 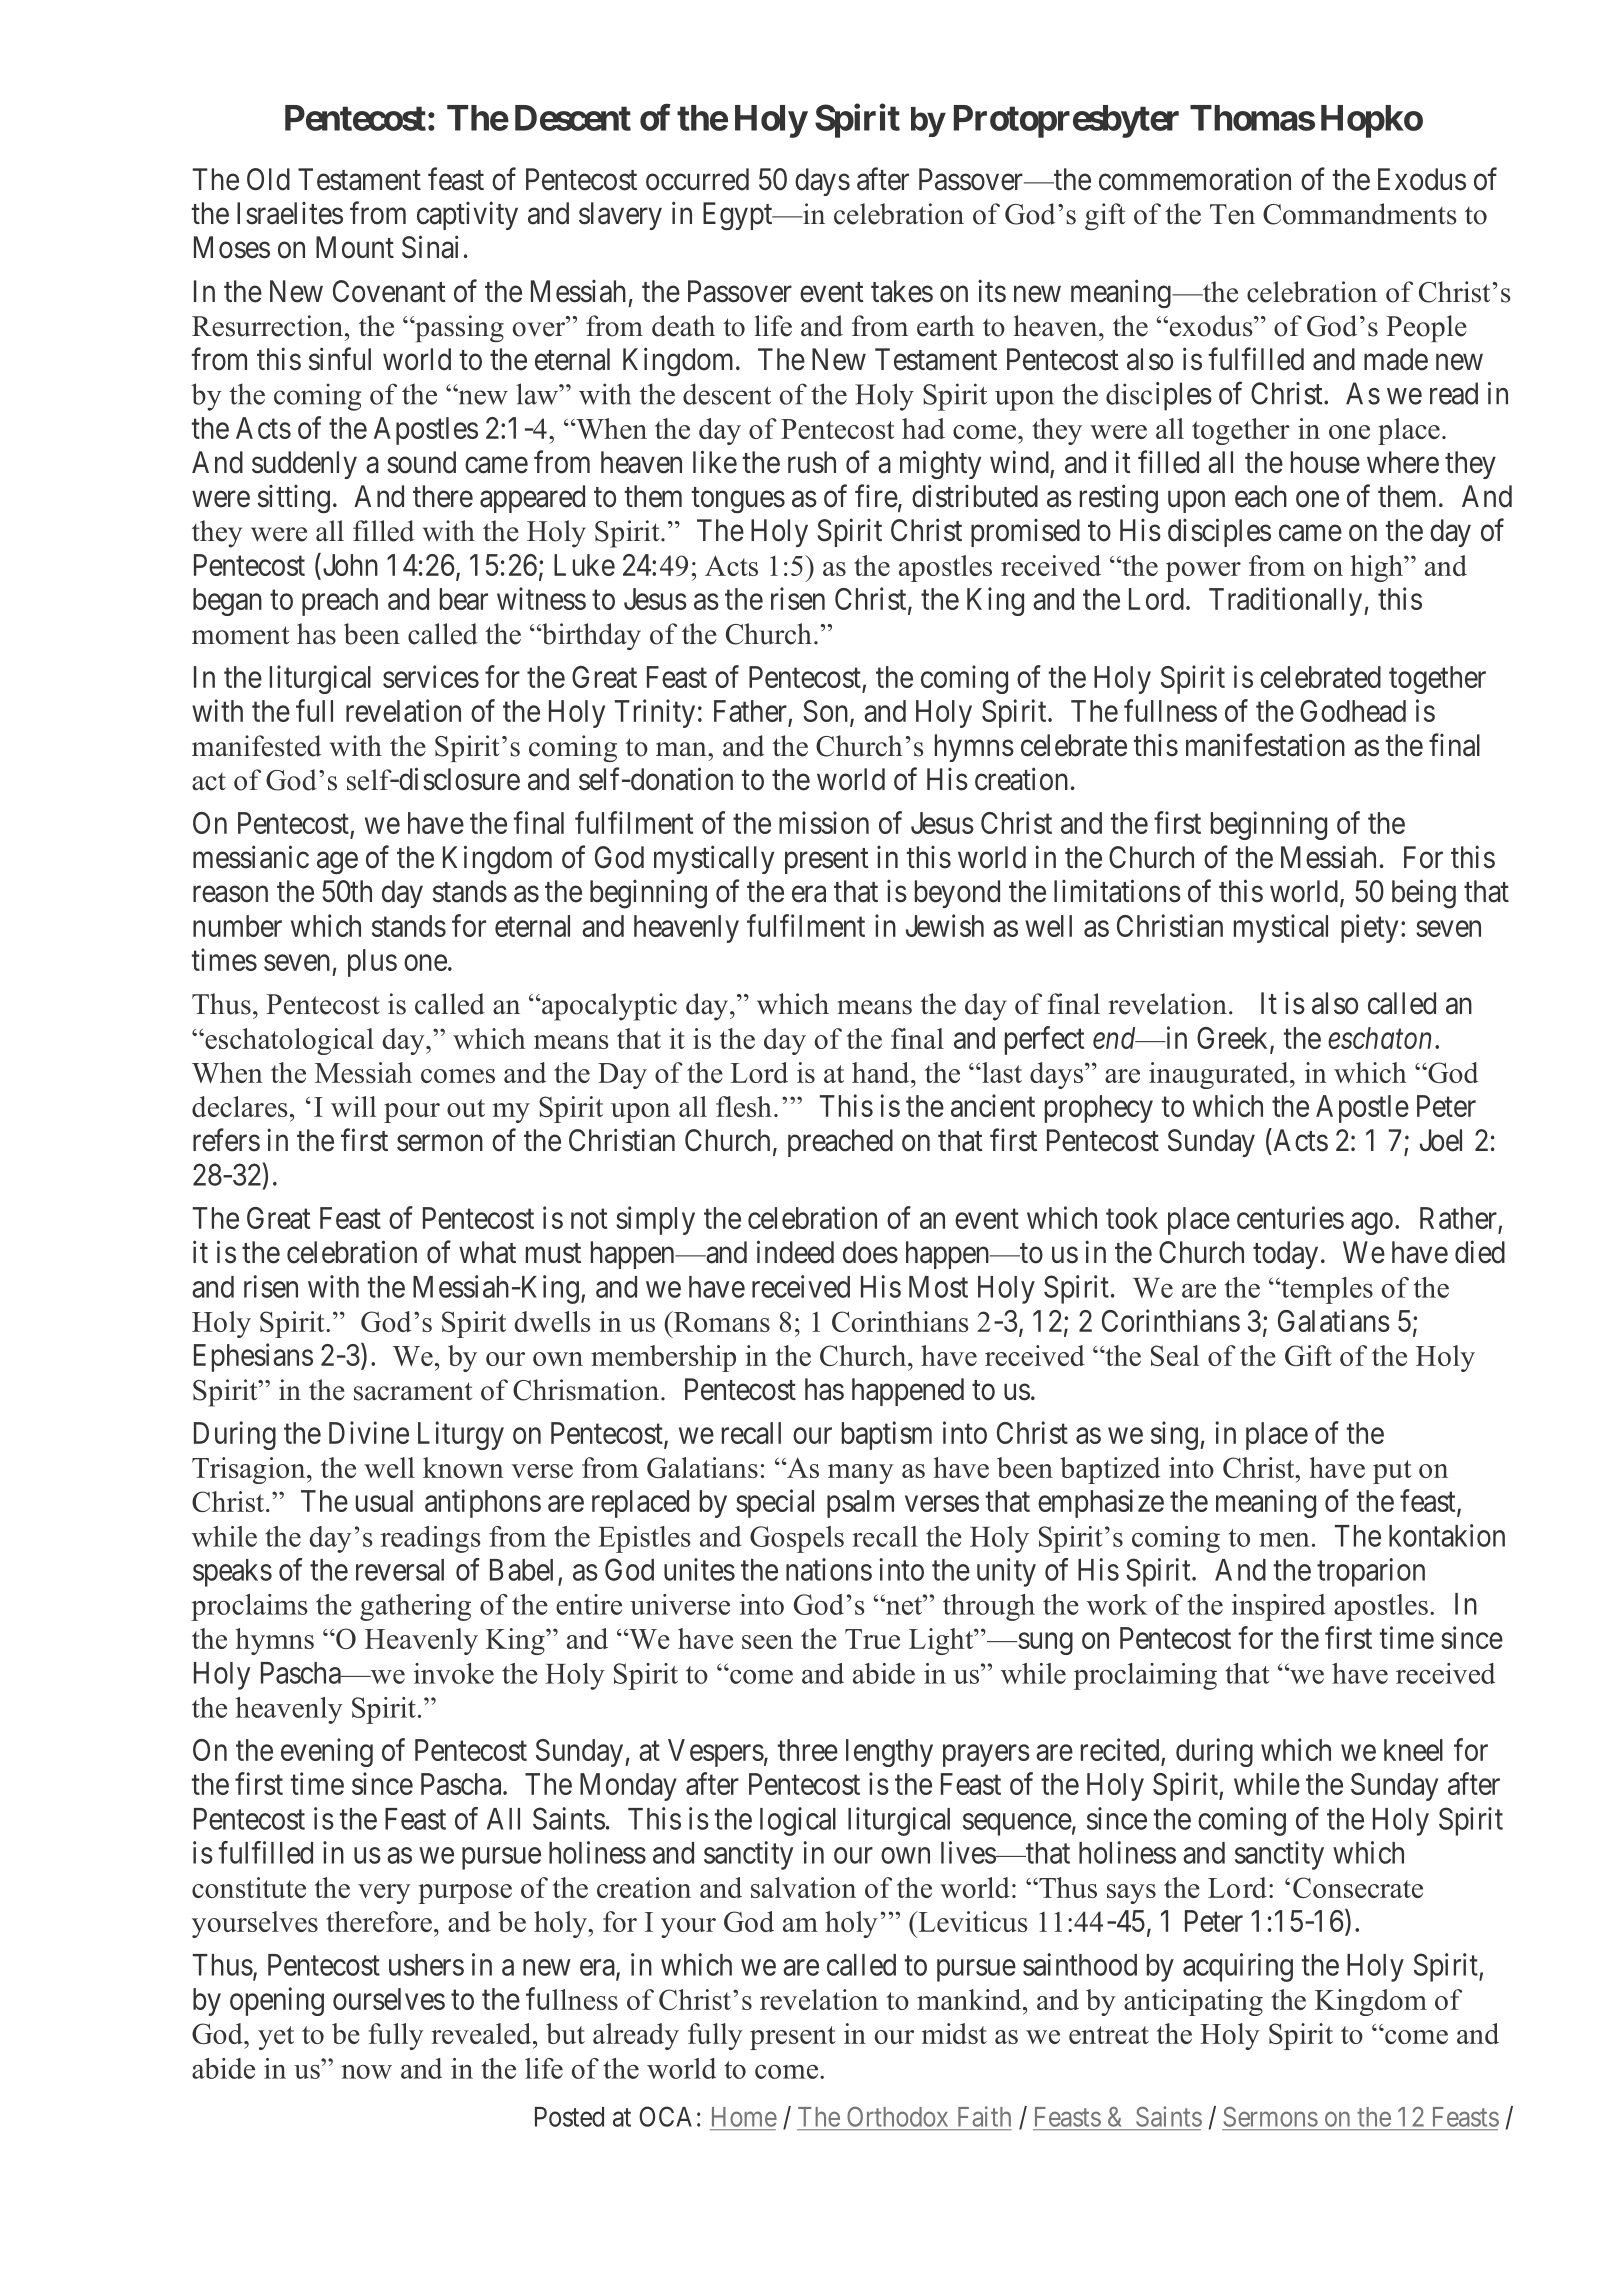 I want to click on Divine, so click(x=369, y=1432).
